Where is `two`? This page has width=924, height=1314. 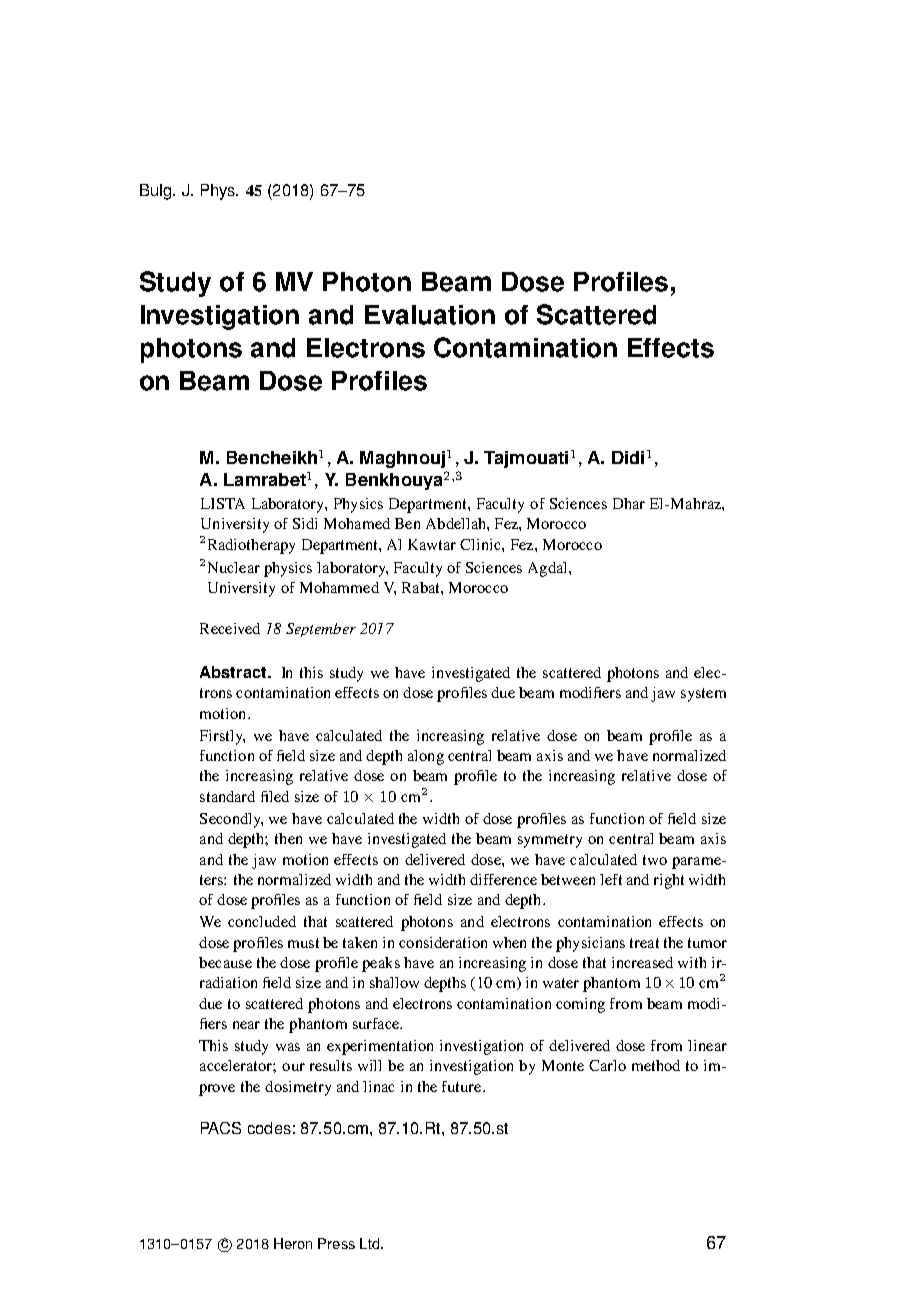
two is located at coordinates (655, 860).
